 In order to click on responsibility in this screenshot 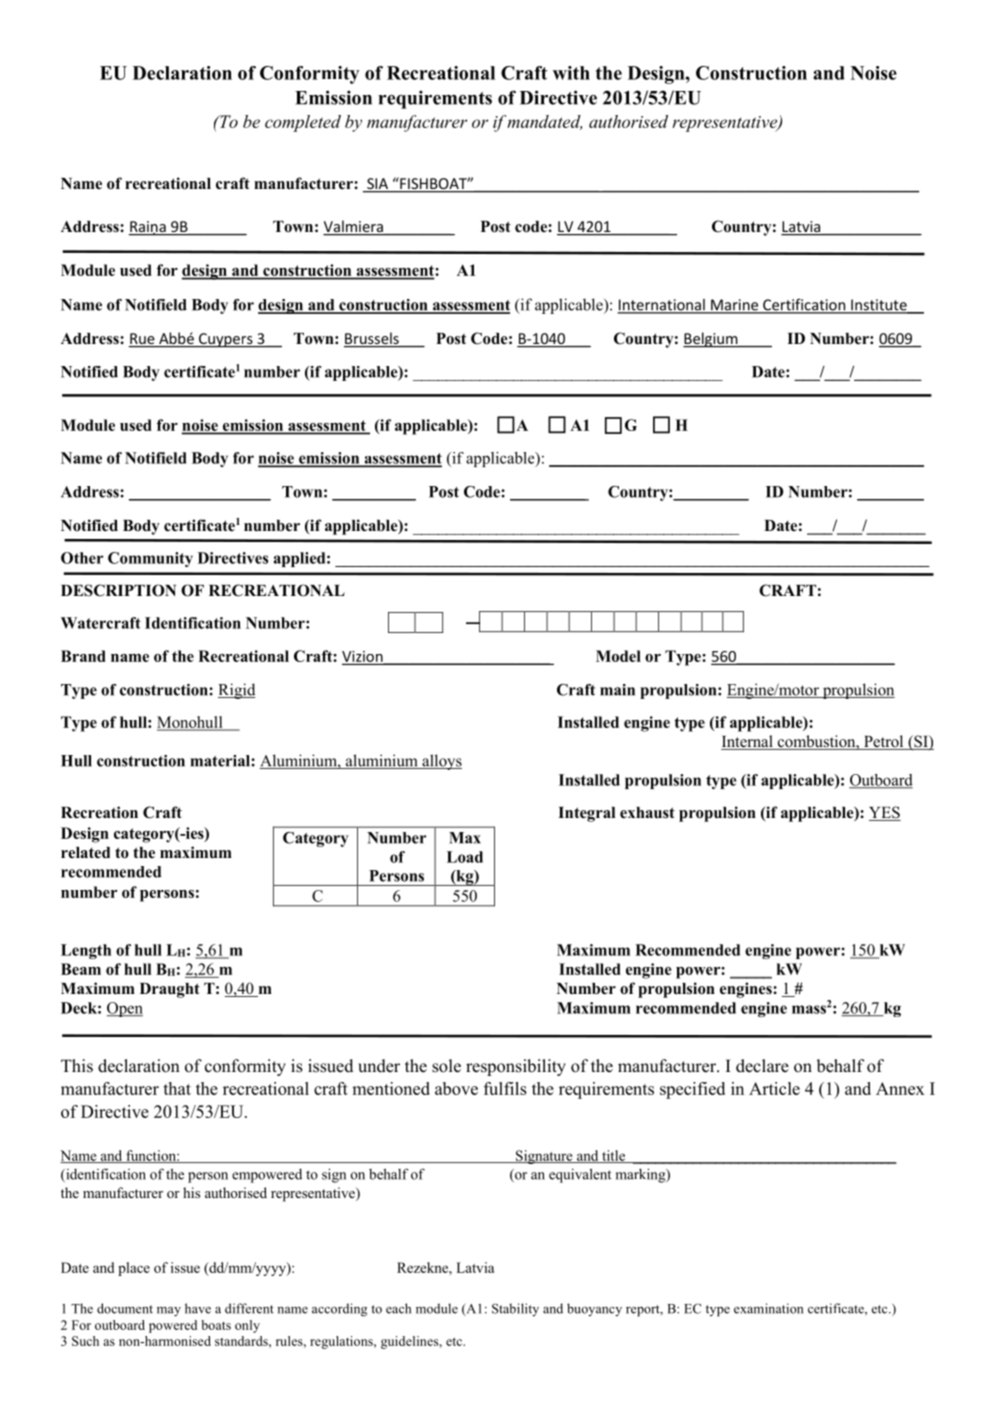, I will do `click(516, 1067)`.
